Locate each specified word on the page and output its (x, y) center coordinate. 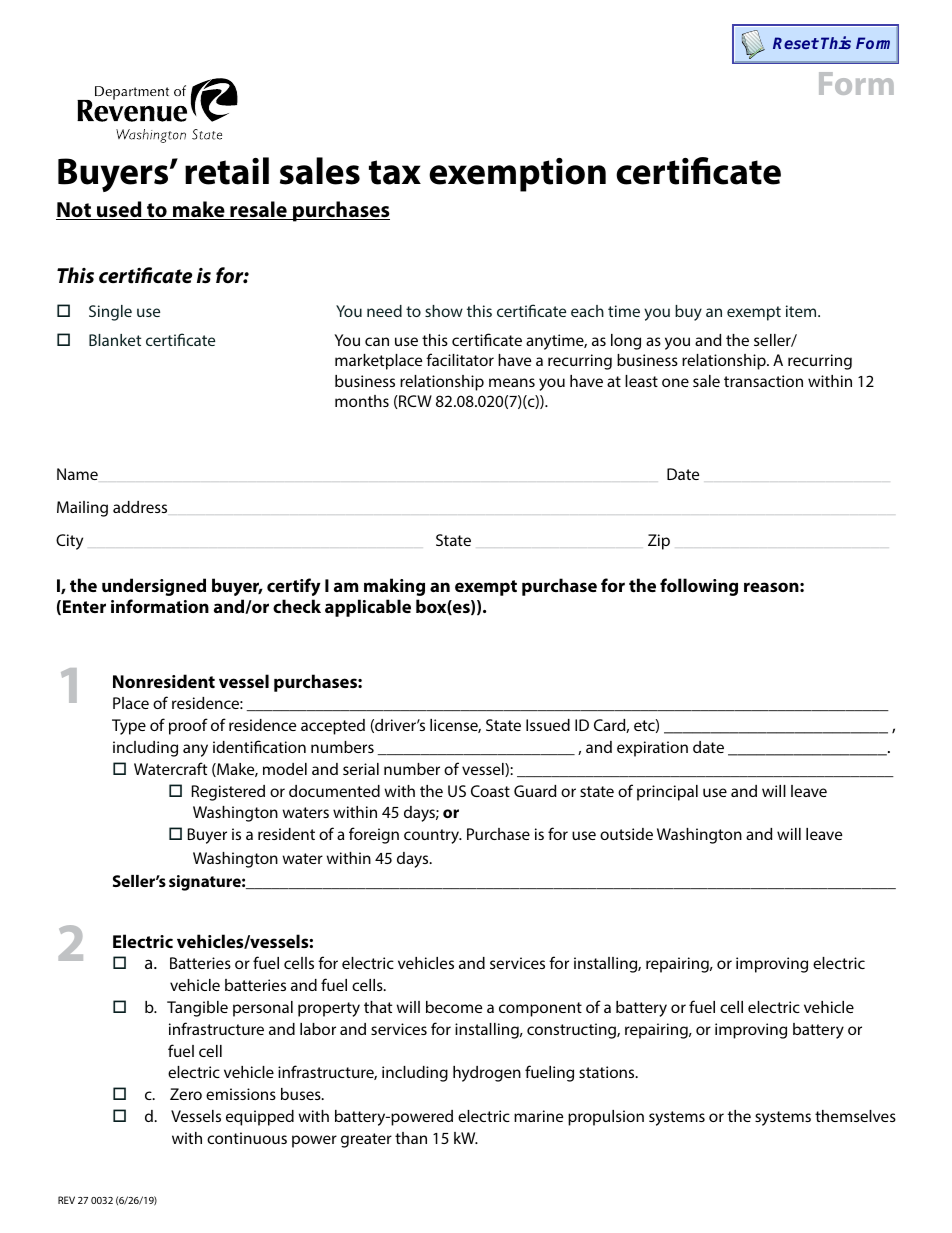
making (394, 587)
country (433, 836)
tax (395, 172)
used (119, 210)
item (802, 311)
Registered (228, 793)
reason (772, 587)
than (411, 1138)
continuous (247, 1138)
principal (667, 793)
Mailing (82, 509)
